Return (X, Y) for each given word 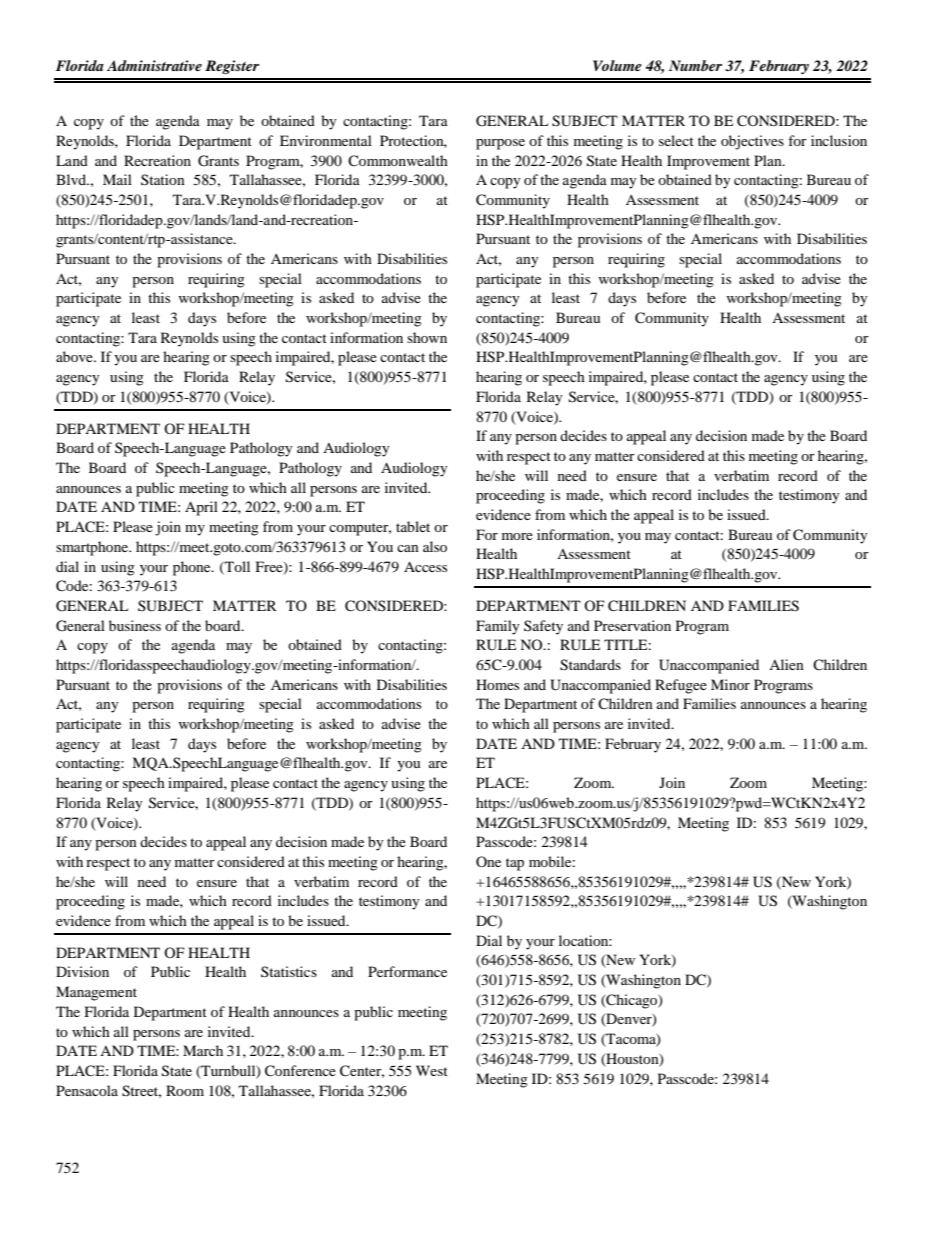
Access (425, 566)
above (75, 356)
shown (427, 337)
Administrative (154, 65)
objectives (752, 142)
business (135, 625)
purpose (500, 144)
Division (82, 971)
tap (515, 864)
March (203, 1050)
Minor (730, 684)
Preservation (632, 625)
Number (695, 65)
